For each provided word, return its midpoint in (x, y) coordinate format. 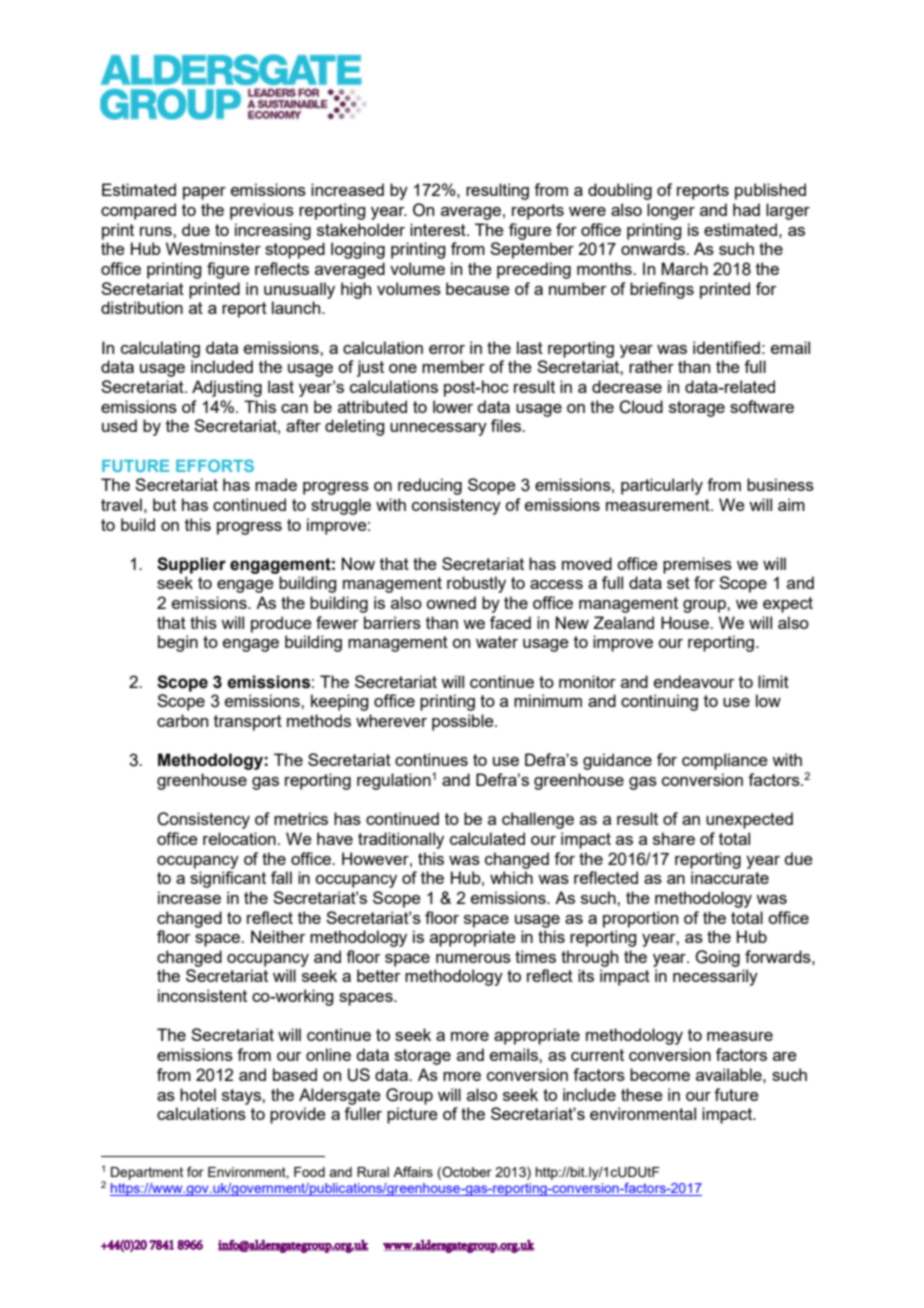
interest (439, 229)
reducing (430, 486)
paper (204, 193)
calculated (487, 838)
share (674, 838)
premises (697, 565)
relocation (239, 838)
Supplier (191, 565)
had (746, 209)
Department (147, 1173)
